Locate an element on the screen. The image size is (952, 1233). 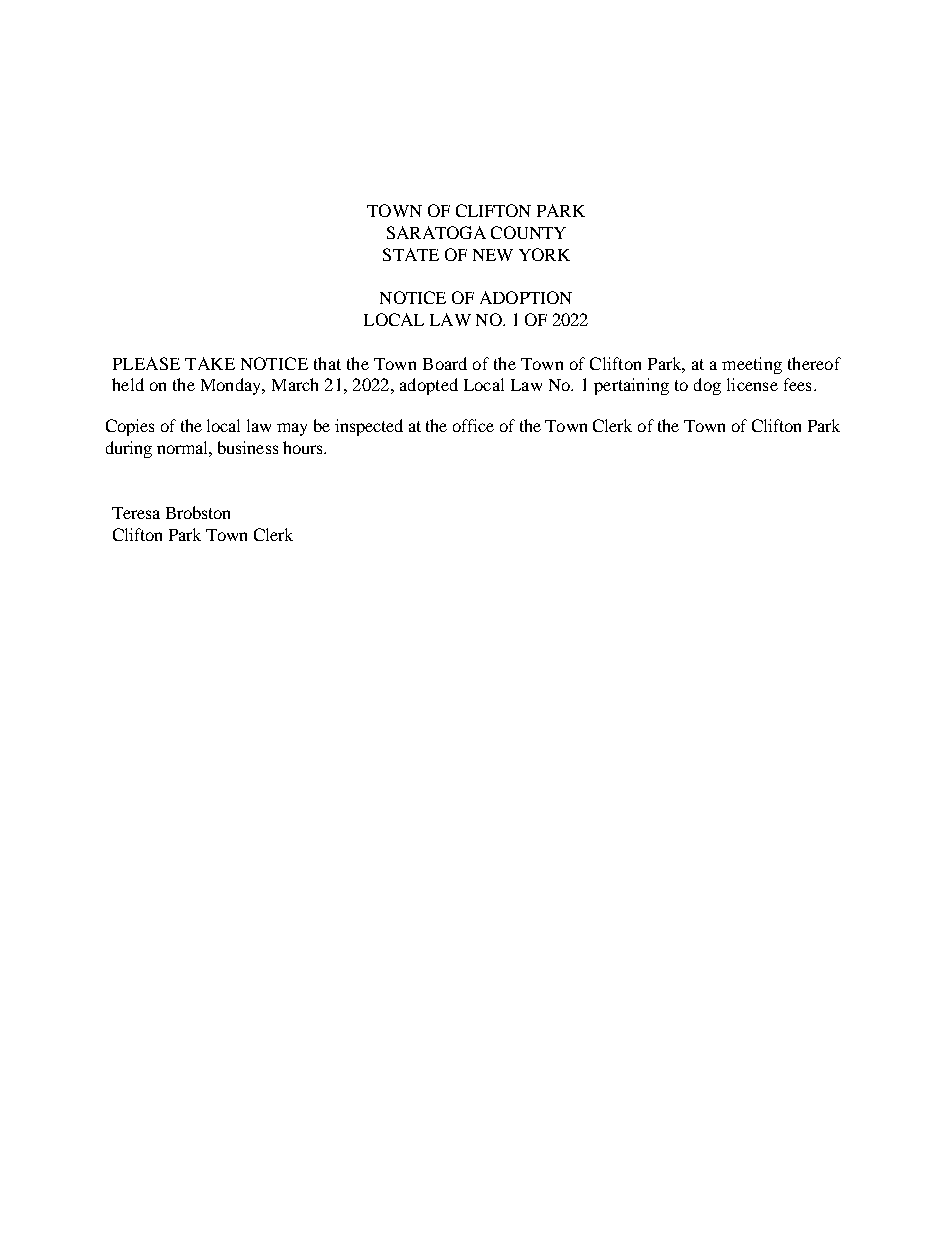
STATE is located at coordinates (411, 254).
